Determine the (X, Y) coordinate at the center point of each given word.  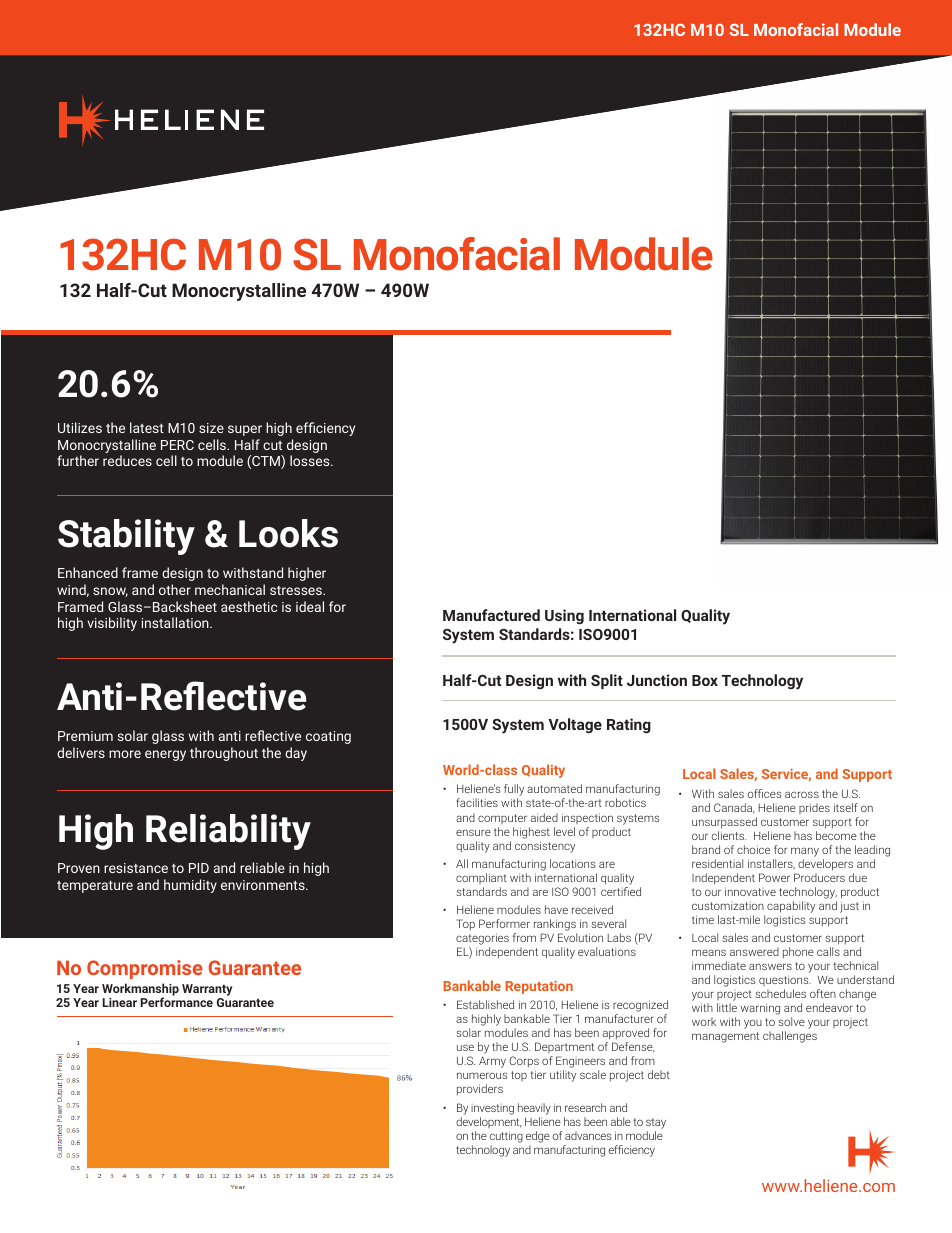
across (802, 794)
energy (165, 755)
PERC (177, 445)
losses (311, 460)
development (489, 1122)
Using (564, 616)
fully (514, 791)
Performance (177, 1002)
